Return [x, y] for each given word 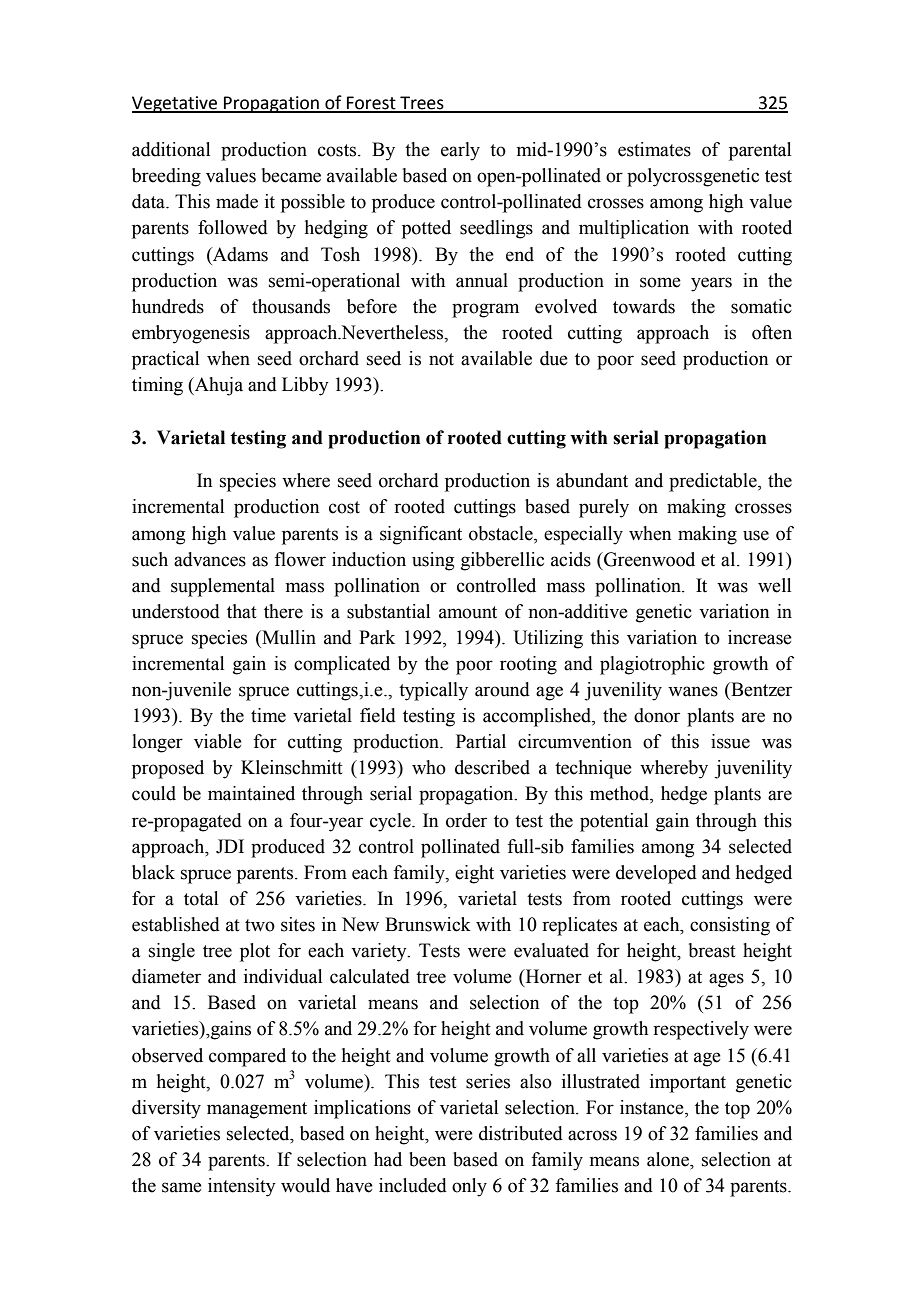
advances [210, 559]
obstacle [502, 533]
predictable [714, 482]
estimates [654, 149]
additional [171, 149]
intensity [242, 1187]
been [427, 1159]
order [466, 820]
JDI [230, 846]
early [460, 151]
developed [656, 874]
